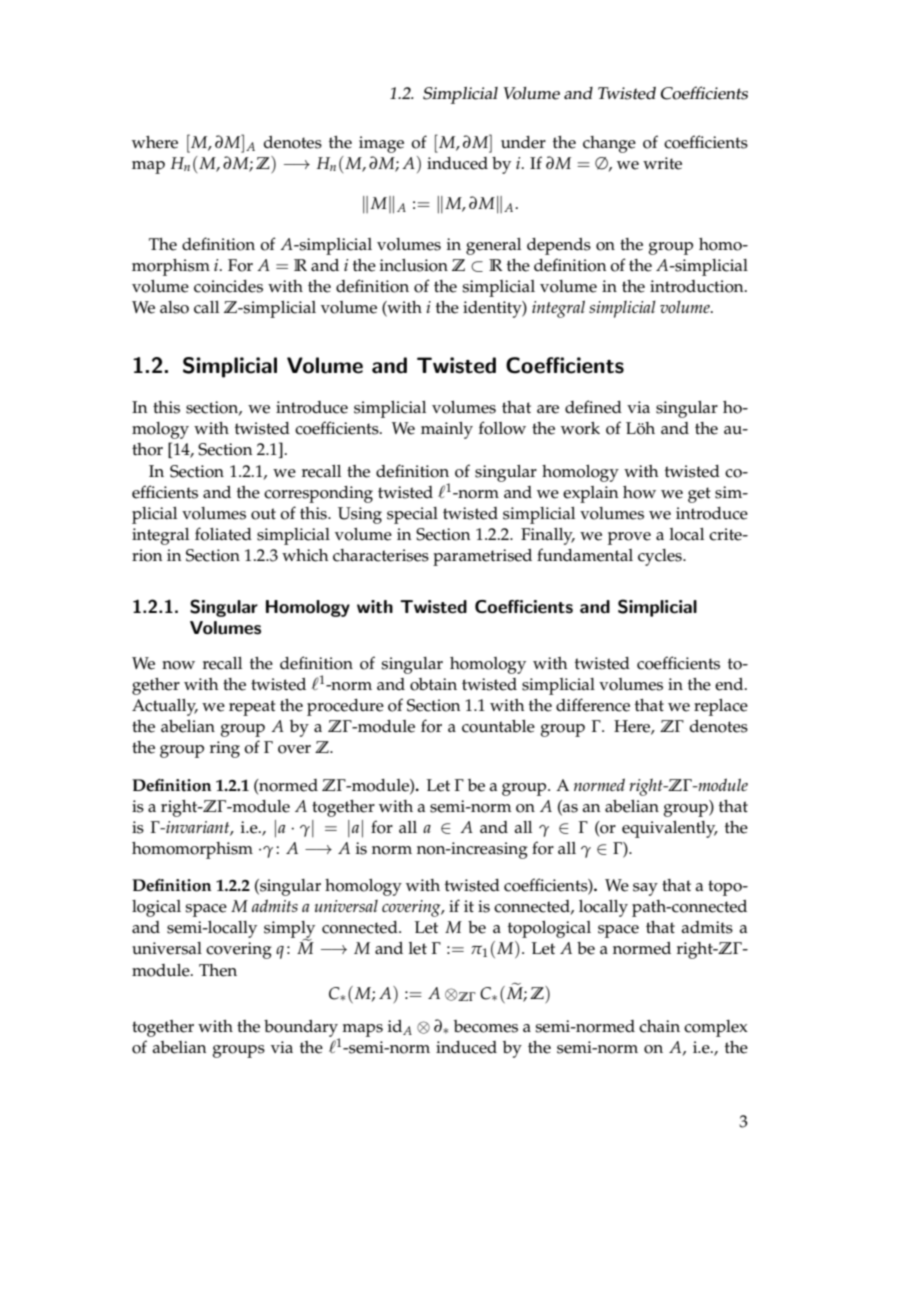 This document has width=924, height=1308. I want to click on chain, so click(659, 1026).
